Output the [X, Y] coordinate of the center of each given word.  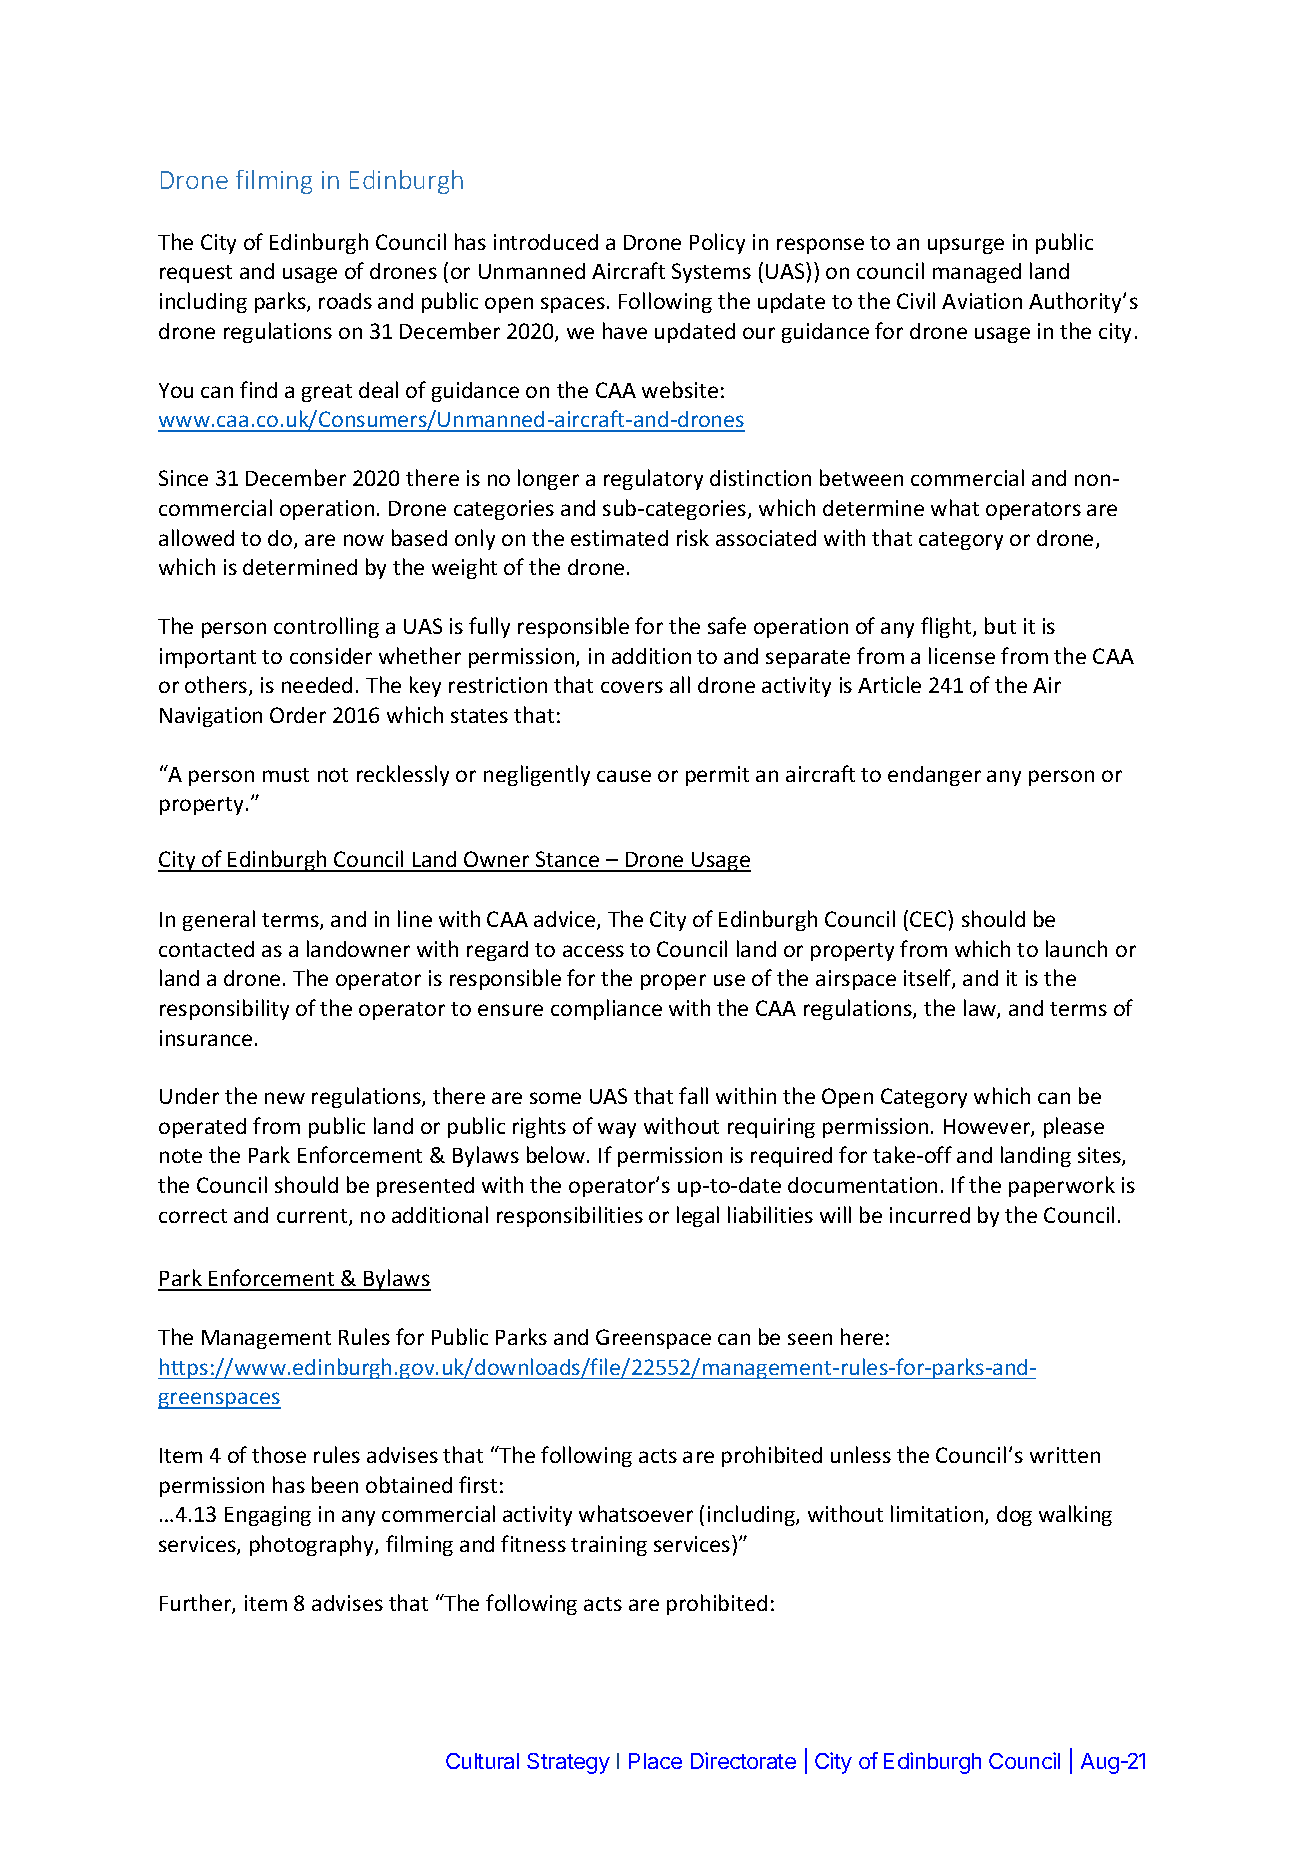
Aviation [982, 301]
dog [1014, 1516]
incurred [930, 1215]
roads [345, 301]
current [313, 1217]
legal [698, 1216]
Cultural [482, 1761]
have [625, 330]
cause [624, 776]
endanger [934, 776]
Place [655, 1761]
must [286, 775]
